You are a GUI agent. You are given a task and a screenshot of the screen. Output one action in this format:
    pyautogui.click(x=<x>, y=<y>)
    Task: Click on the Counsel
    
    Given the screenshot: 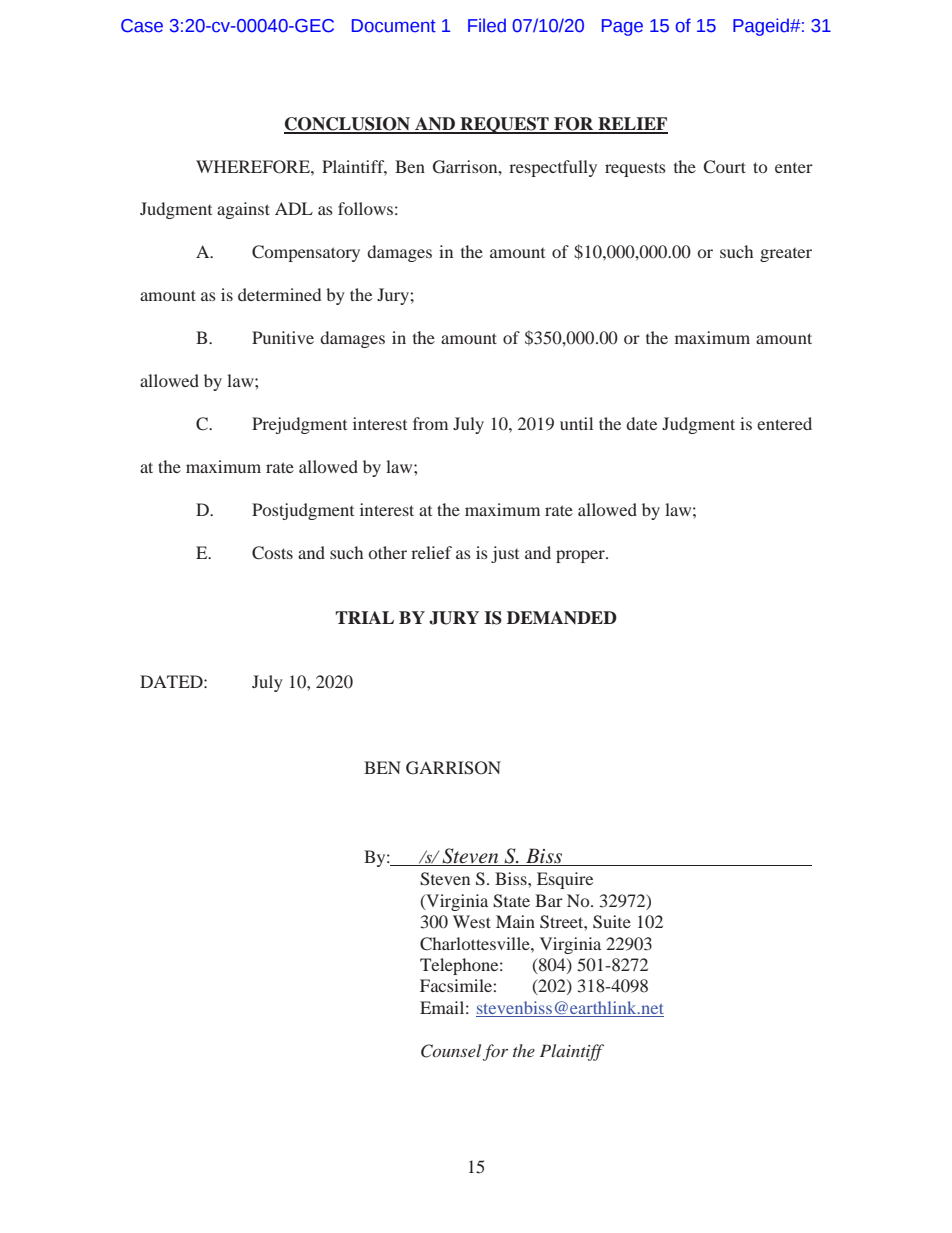 What is the action you would take?
    pyautogui.click(x=451, y=1051)
